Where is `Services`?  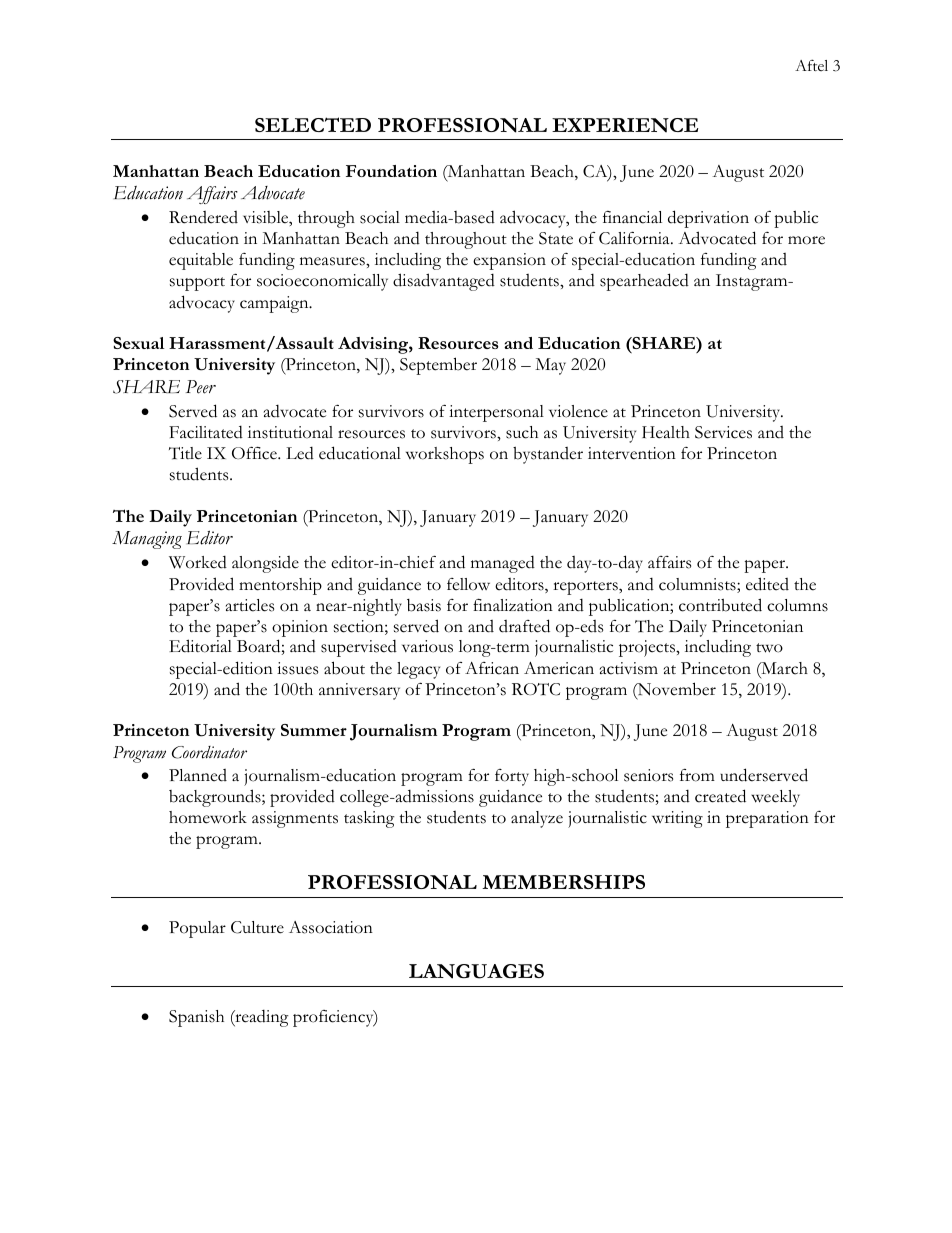 Services is located at coordinates (723, 432).
